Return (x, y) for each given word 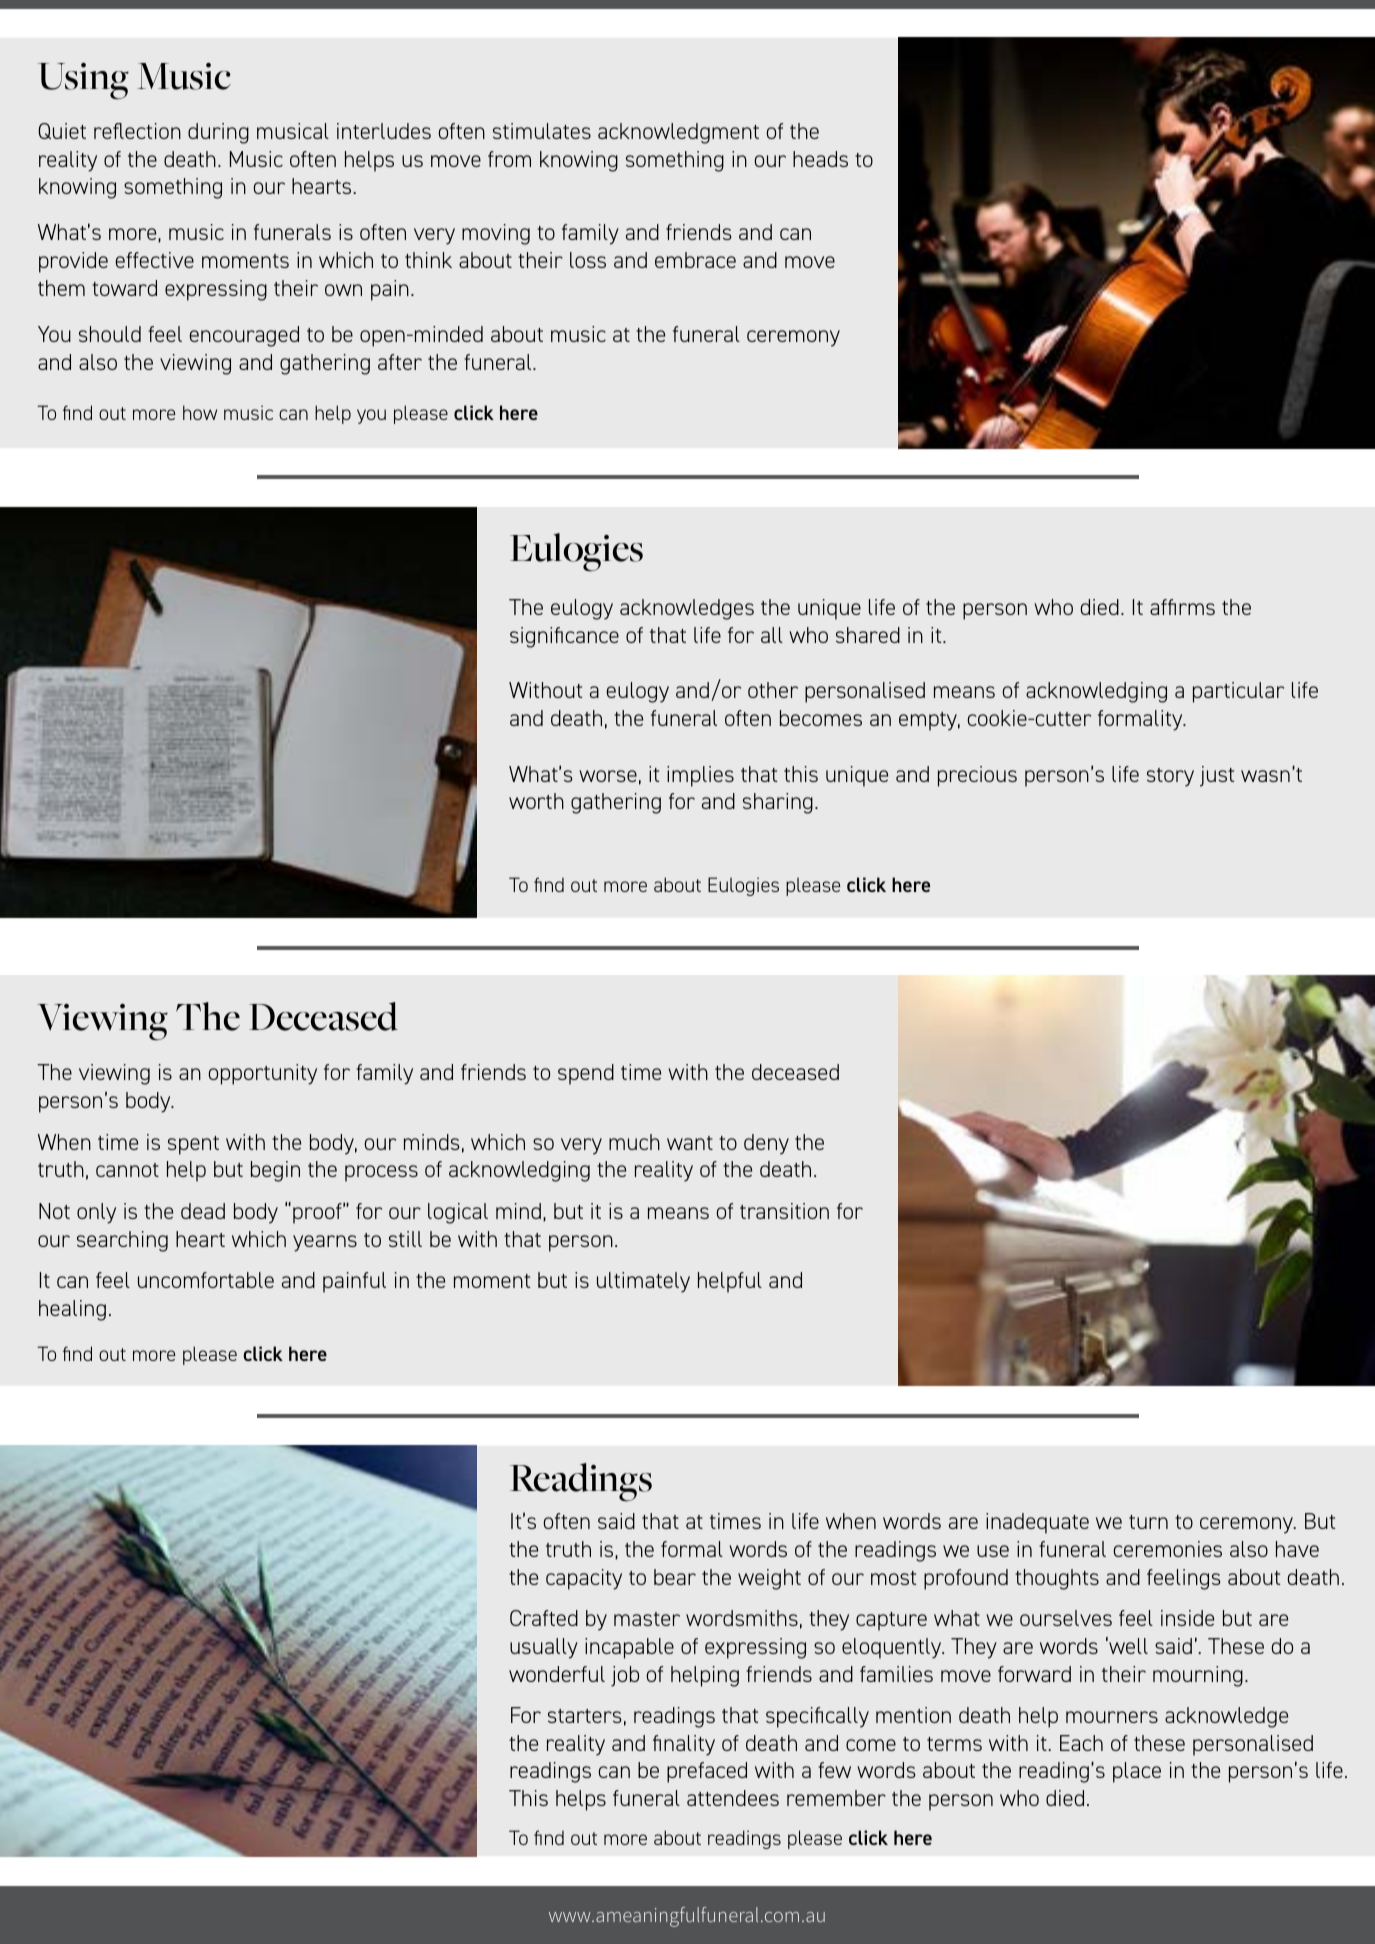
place (1137, 1772)
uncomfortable (206, 1280)
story (1170, 777)
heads (820, 159)
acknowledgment (678, 133)
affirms (1182, 607)
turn (1148, 1522)
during (218, 133)
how (200, 412)
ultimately (643, 1282)
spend (586, 1074)
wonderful (557, 1674)
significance (564, 637)
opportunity (262, 1074)
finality (684, 1745)
